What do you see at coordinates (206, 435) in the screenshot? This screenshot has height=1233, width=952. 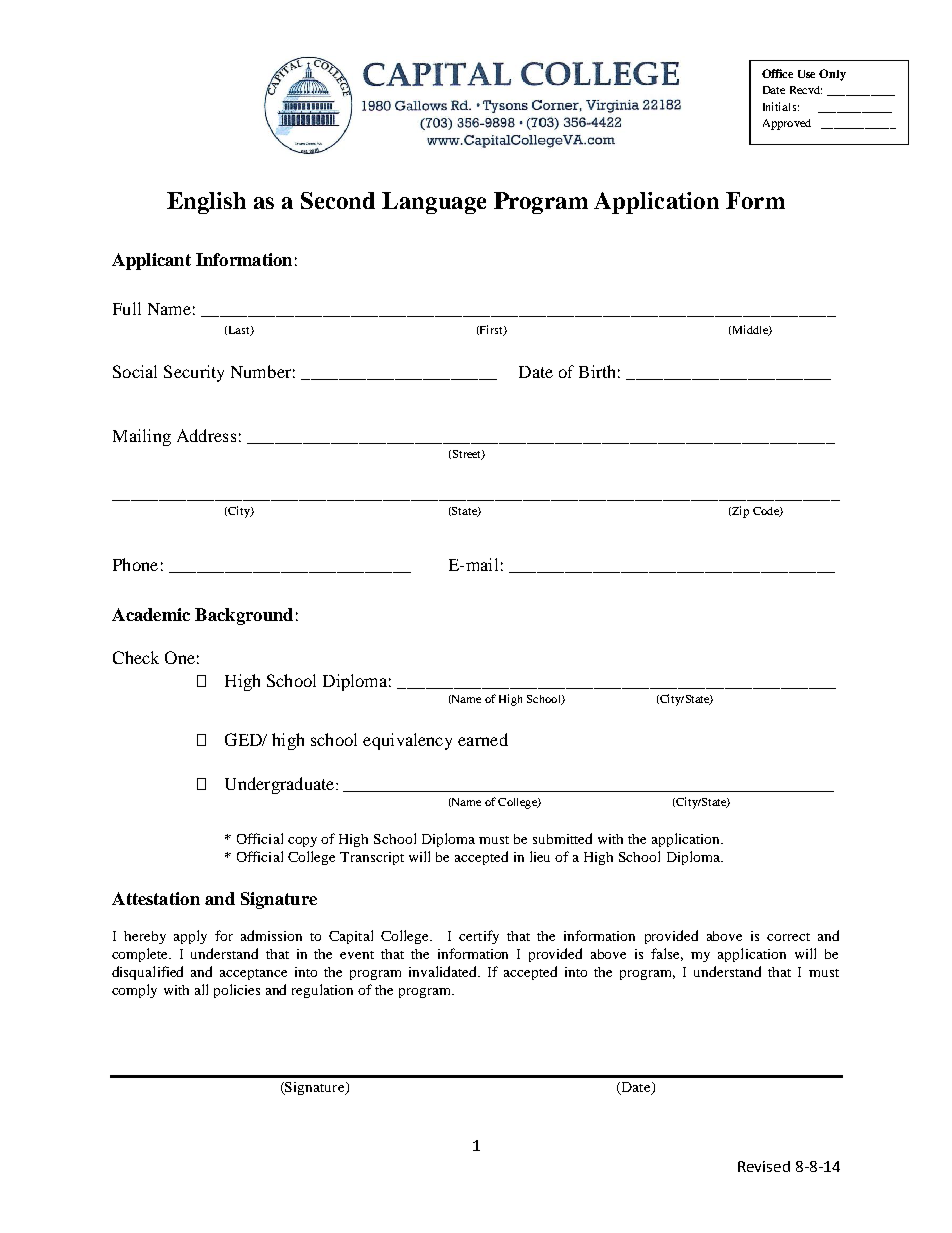 I see `Address` at bounding box center [206, 435].
